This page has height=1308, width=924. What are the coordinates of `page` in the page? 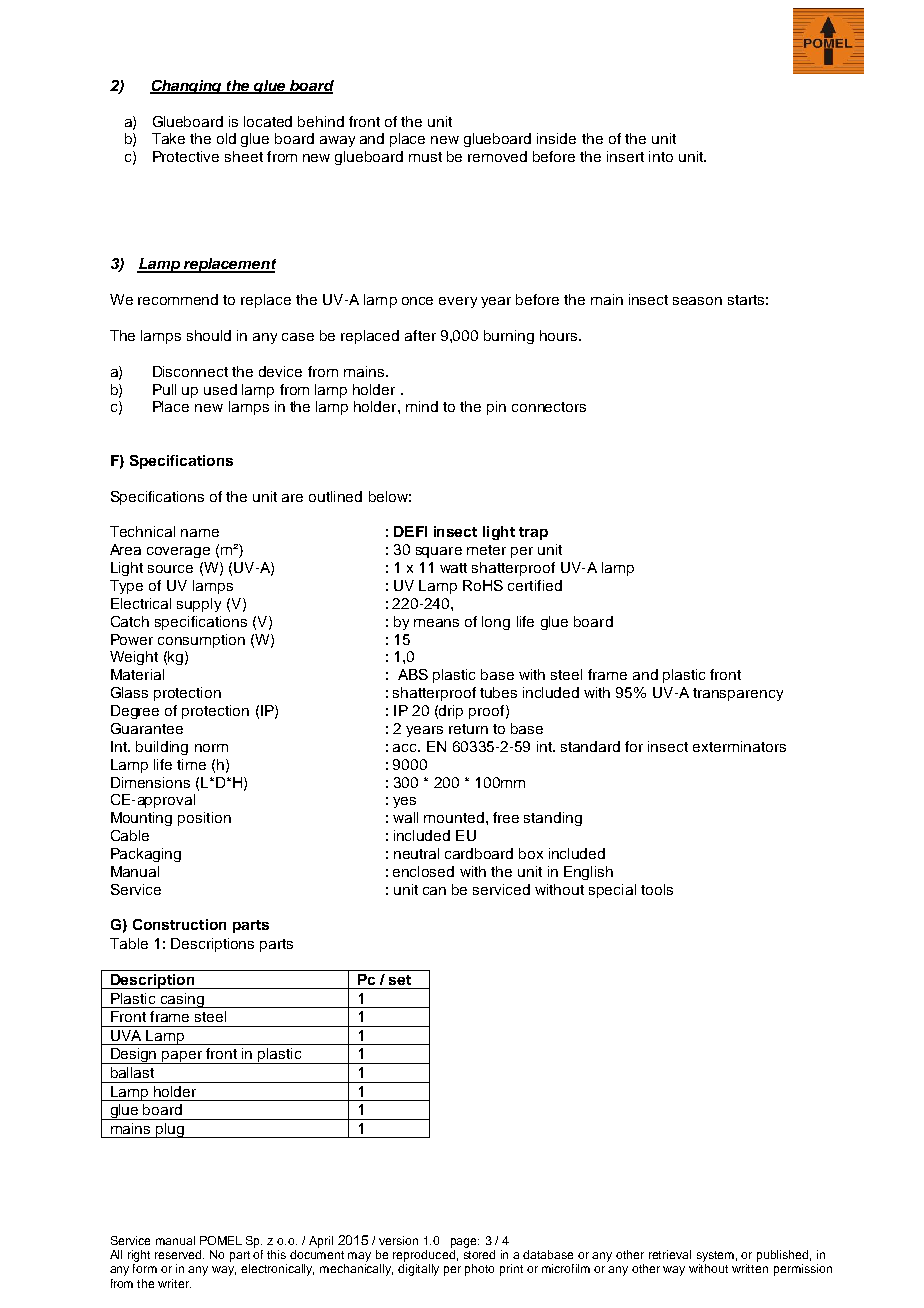 It's located at (465, 1243).
